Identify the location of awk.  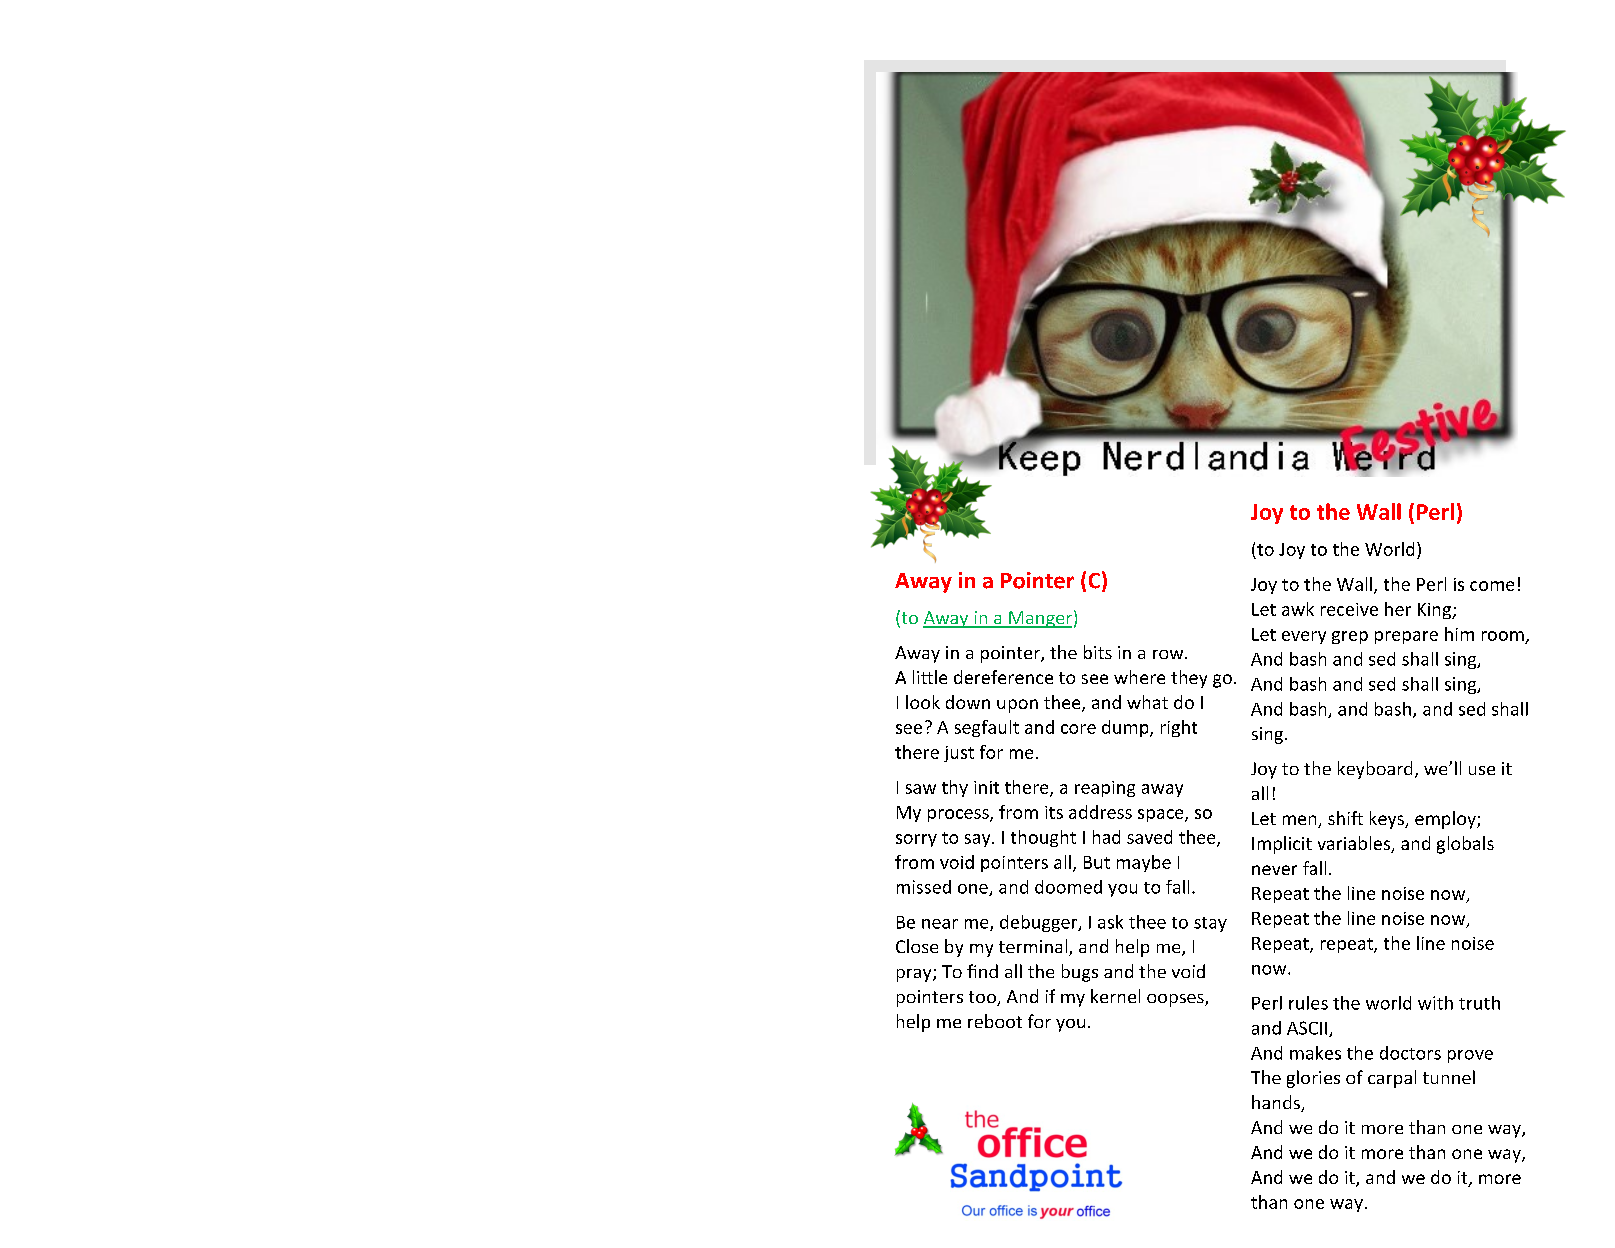
(1298, 609).
